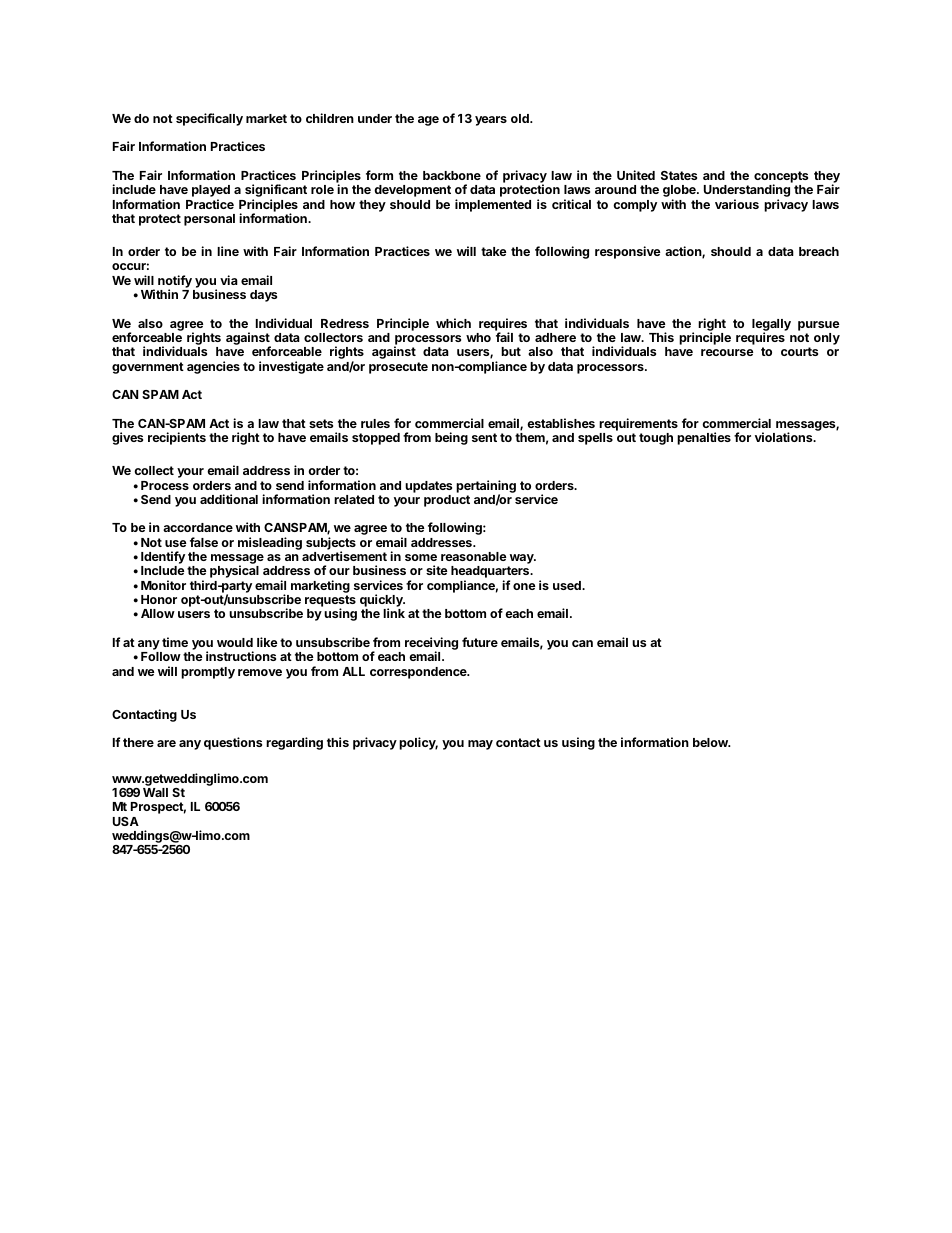 The height and width of the image is (1233, 952). Describe the element at coordinates (785, 437) in the image. I see `violations` at that location.
